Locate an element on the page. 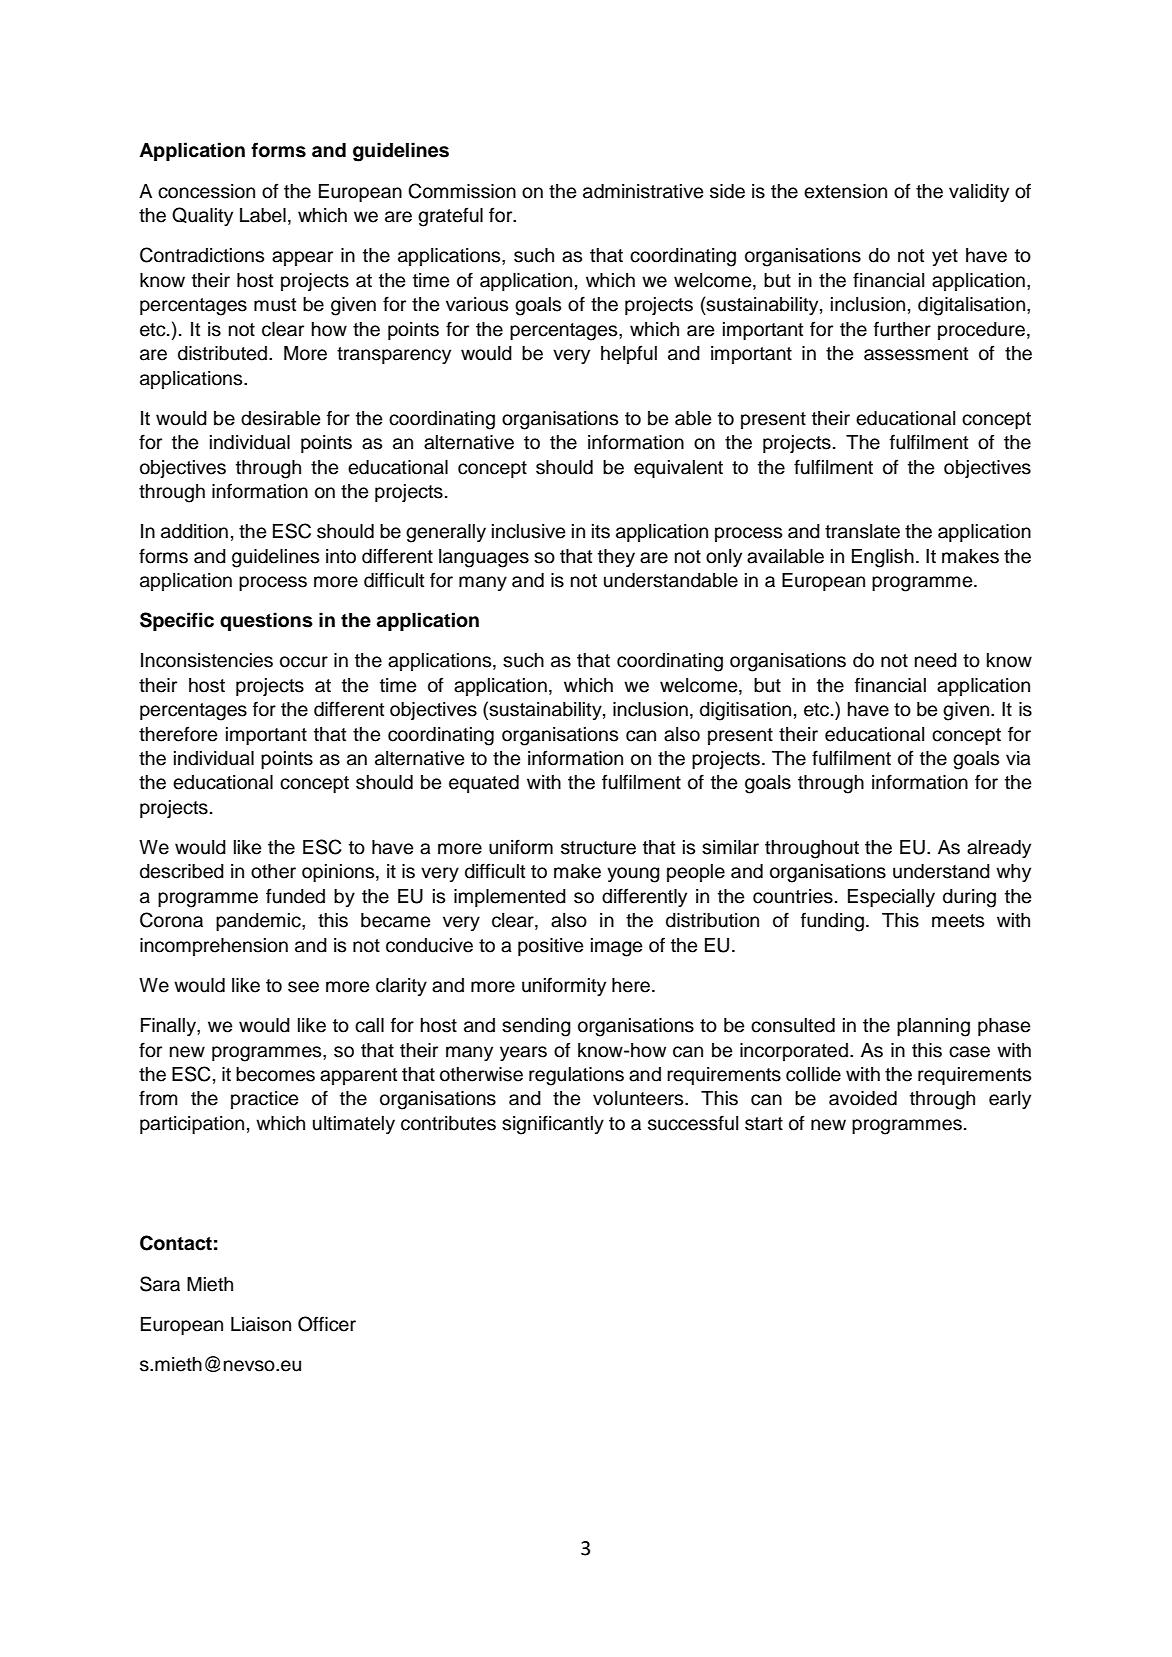 The height and width of the page is (1657, 1172). distributed is located at coordinates (222, 353).
